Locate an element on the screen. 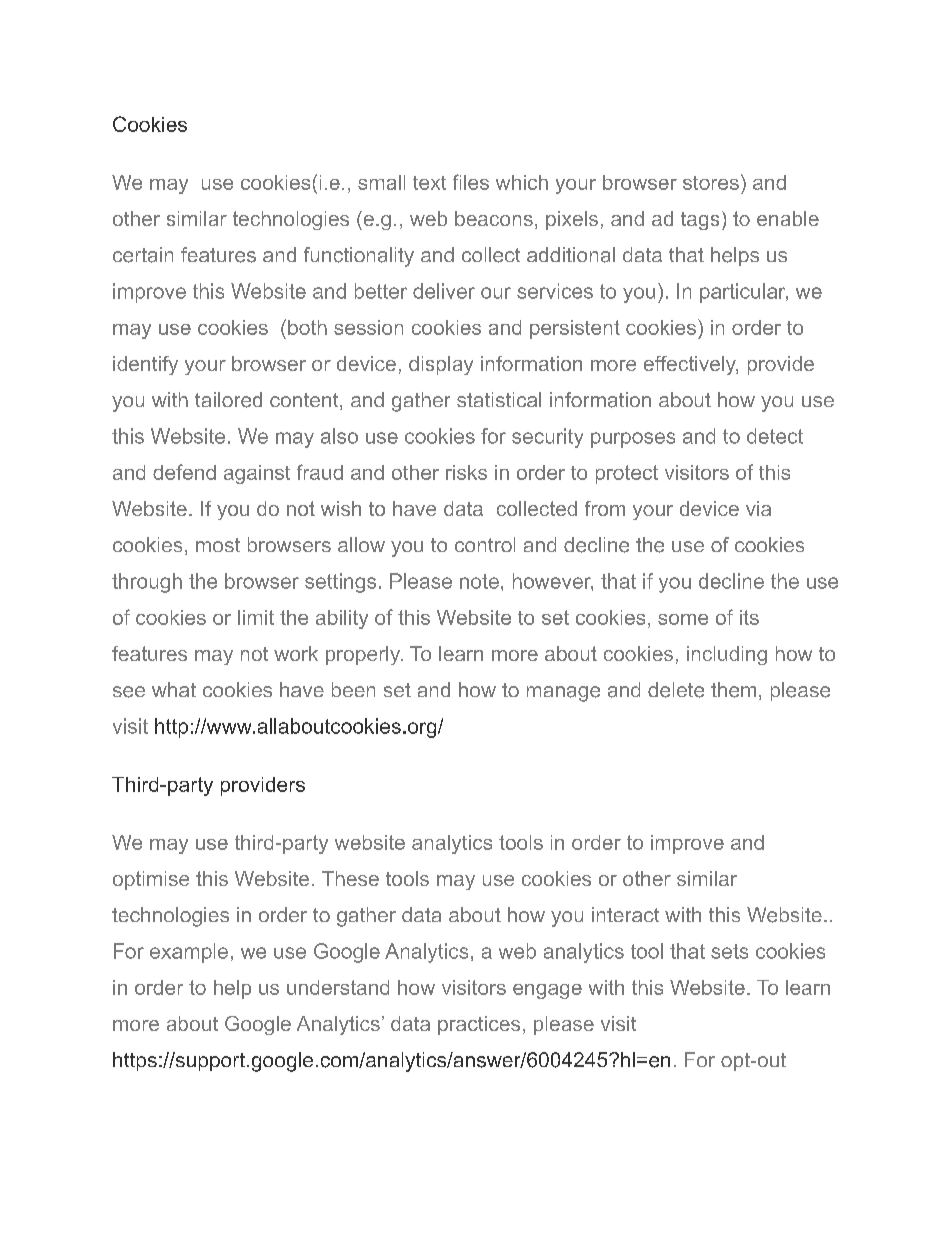 Image resolution: width=952 pixels, height=1233 pixels. example is located at coordinates (189, 953).
